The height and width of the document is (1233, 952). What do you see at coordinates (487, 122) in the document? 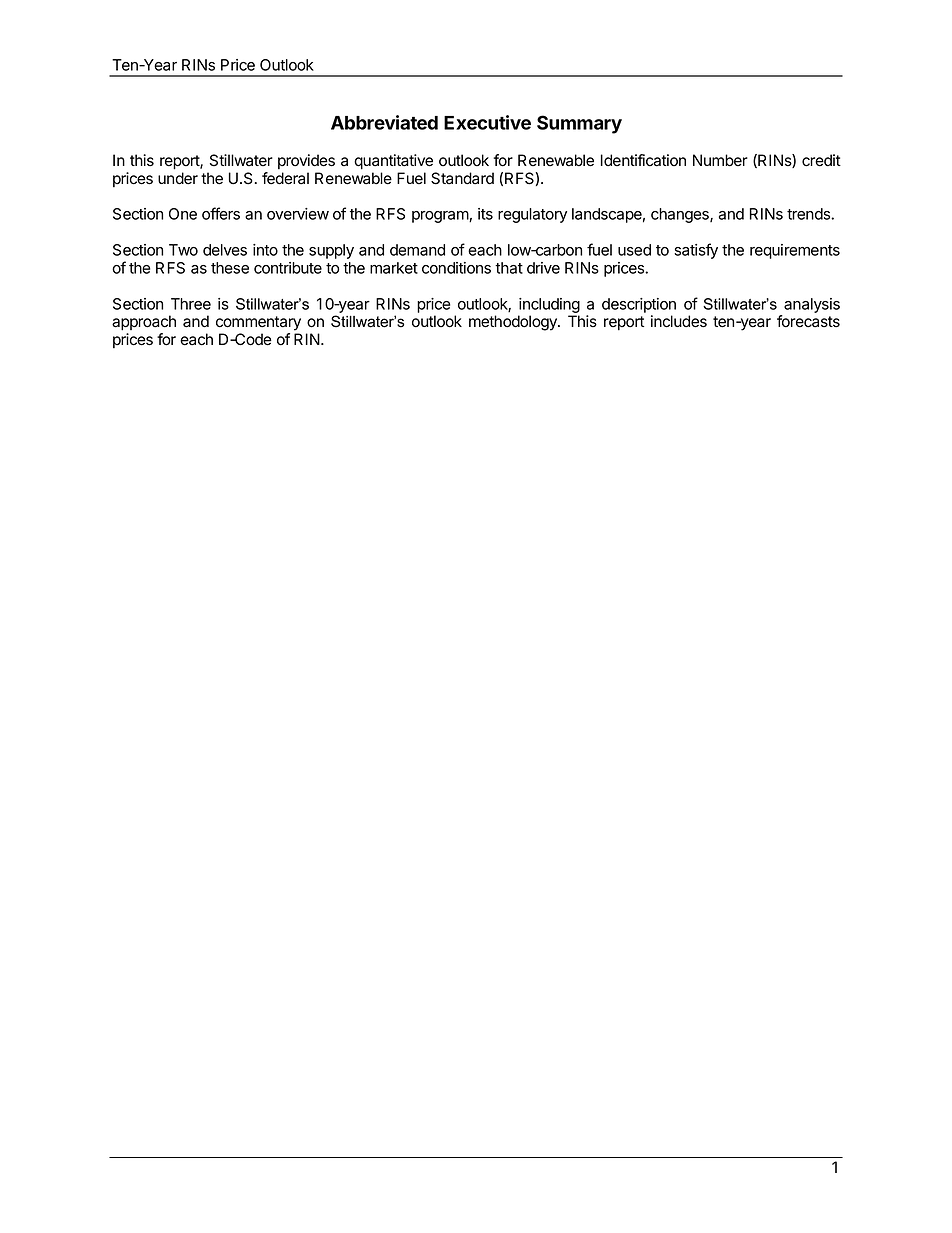
I see `Executive` at bounding box center [487, 122].
